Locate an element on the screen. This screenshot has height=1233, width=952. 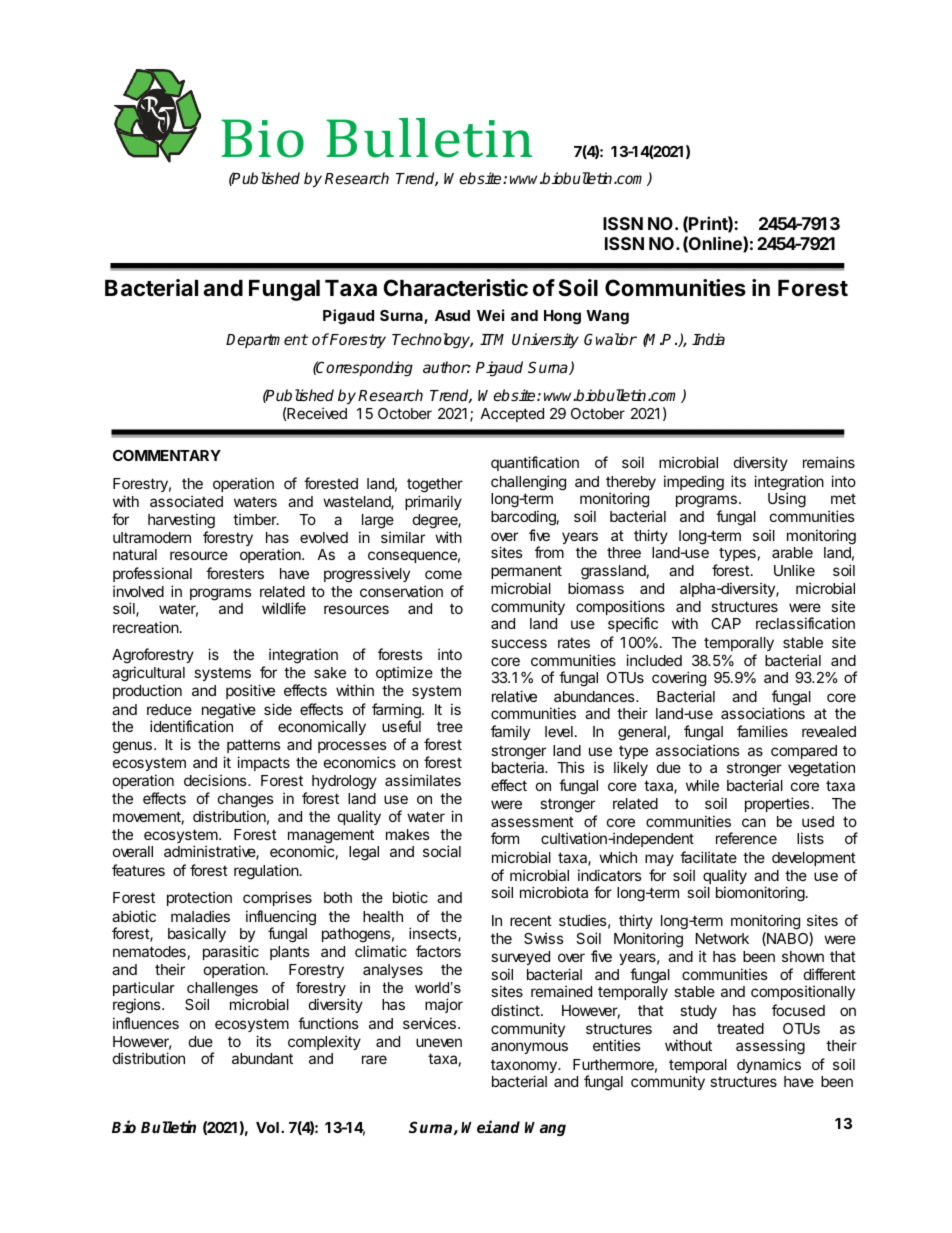
Department is located at coordinates (267, 341).
